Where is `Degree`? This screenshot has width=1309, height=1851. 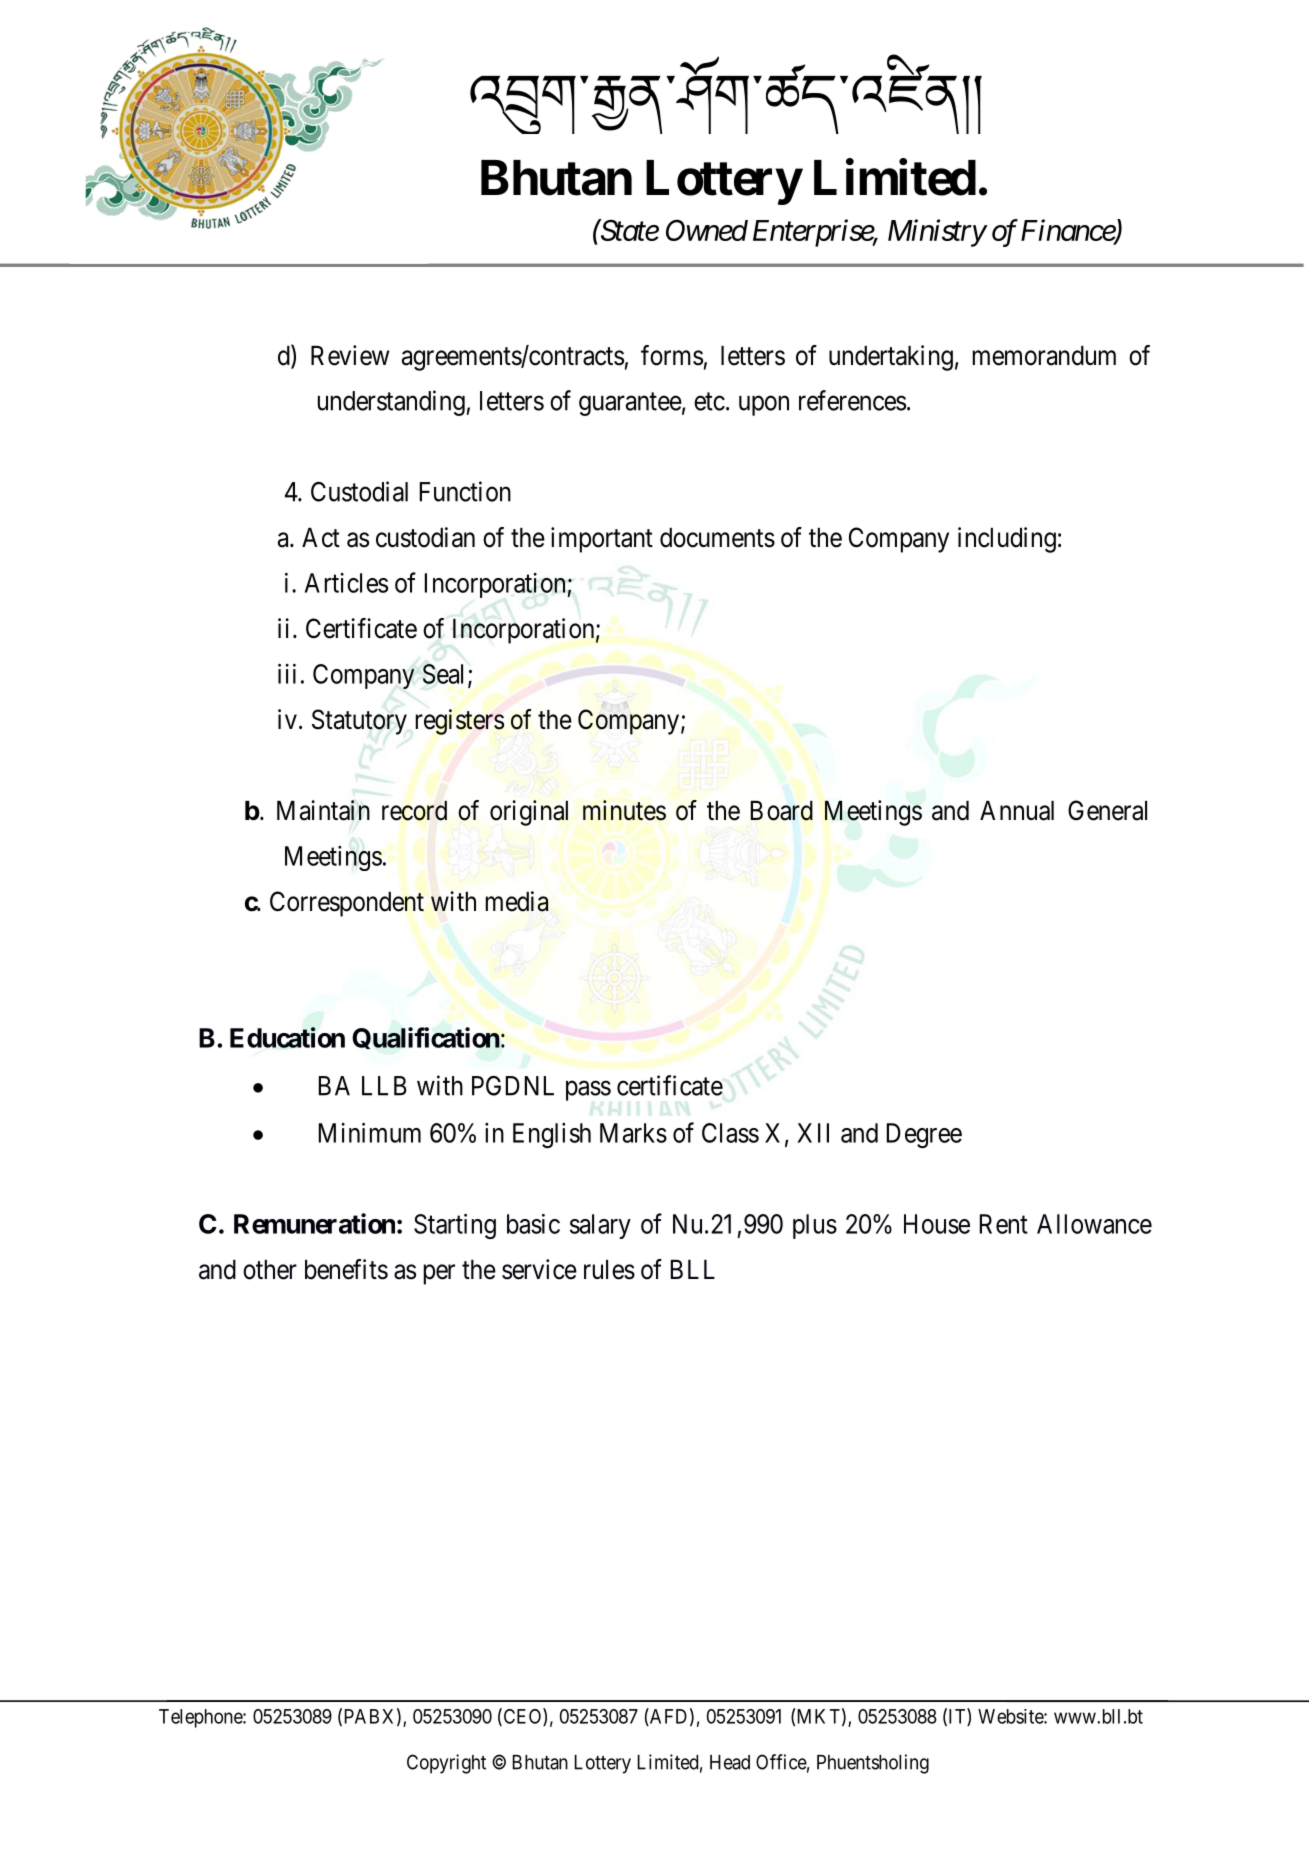 Degree is located at coordinates (924, 1135).
